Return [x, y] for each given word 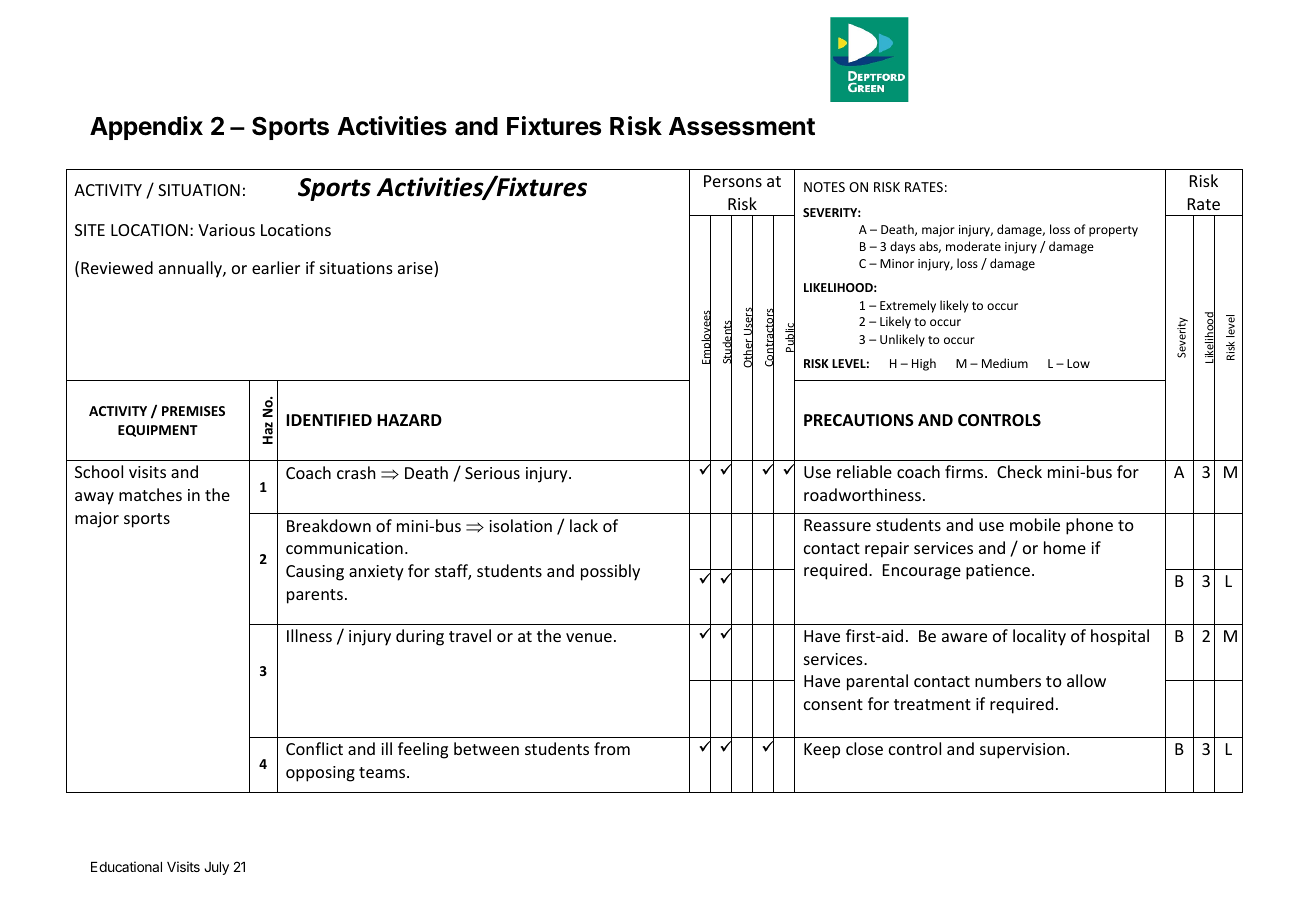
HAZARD [409, 420]
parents [315, 596]
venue [589, 637]
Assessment [742, 126]
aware [964, 637]
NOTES [824, 187]
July [216, 868]
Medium [1005, 363]
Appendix [146, 128]
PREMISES [193, 411]
